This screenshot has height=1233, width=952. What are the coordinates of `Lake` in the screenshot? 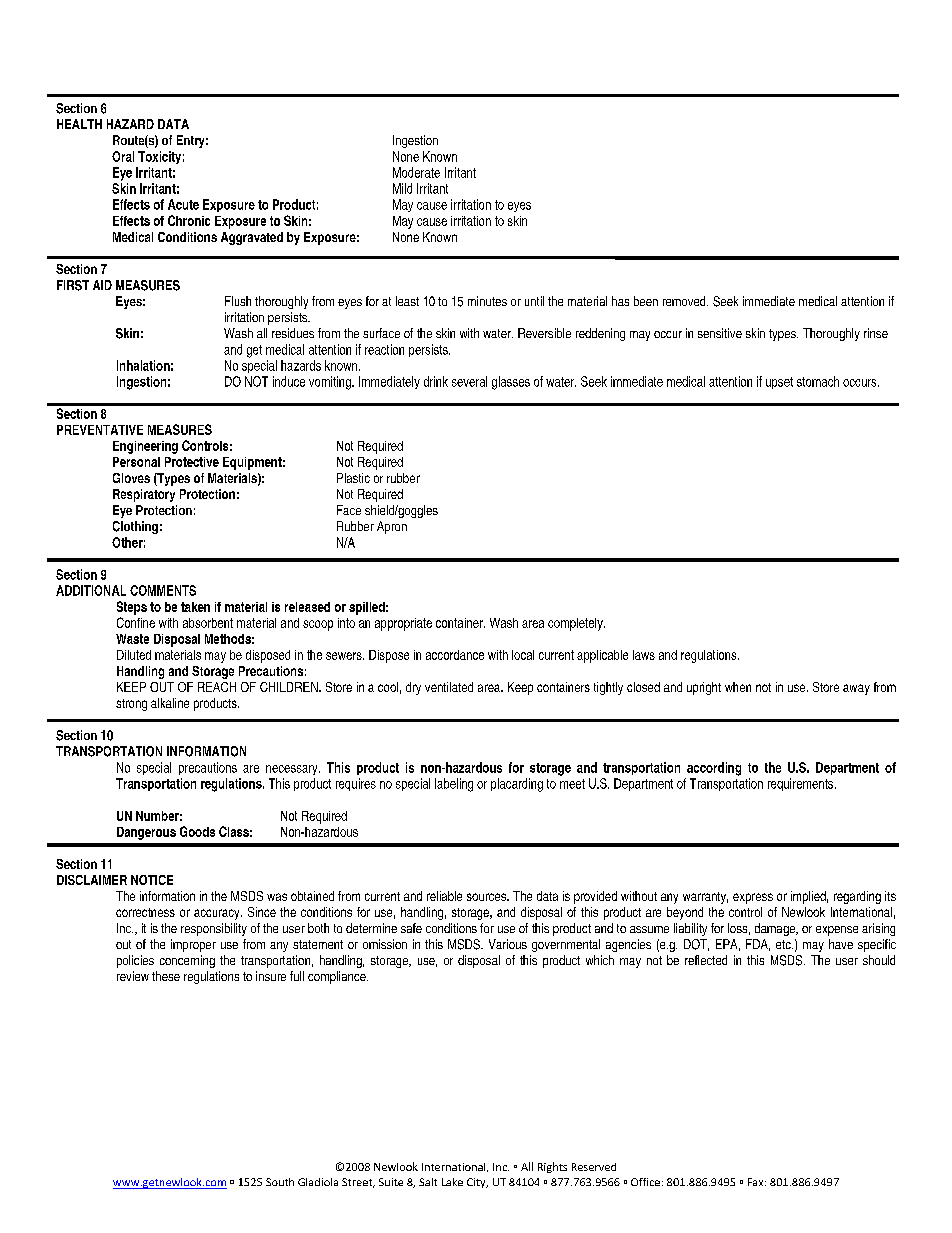 It's located at (452, 1182).
